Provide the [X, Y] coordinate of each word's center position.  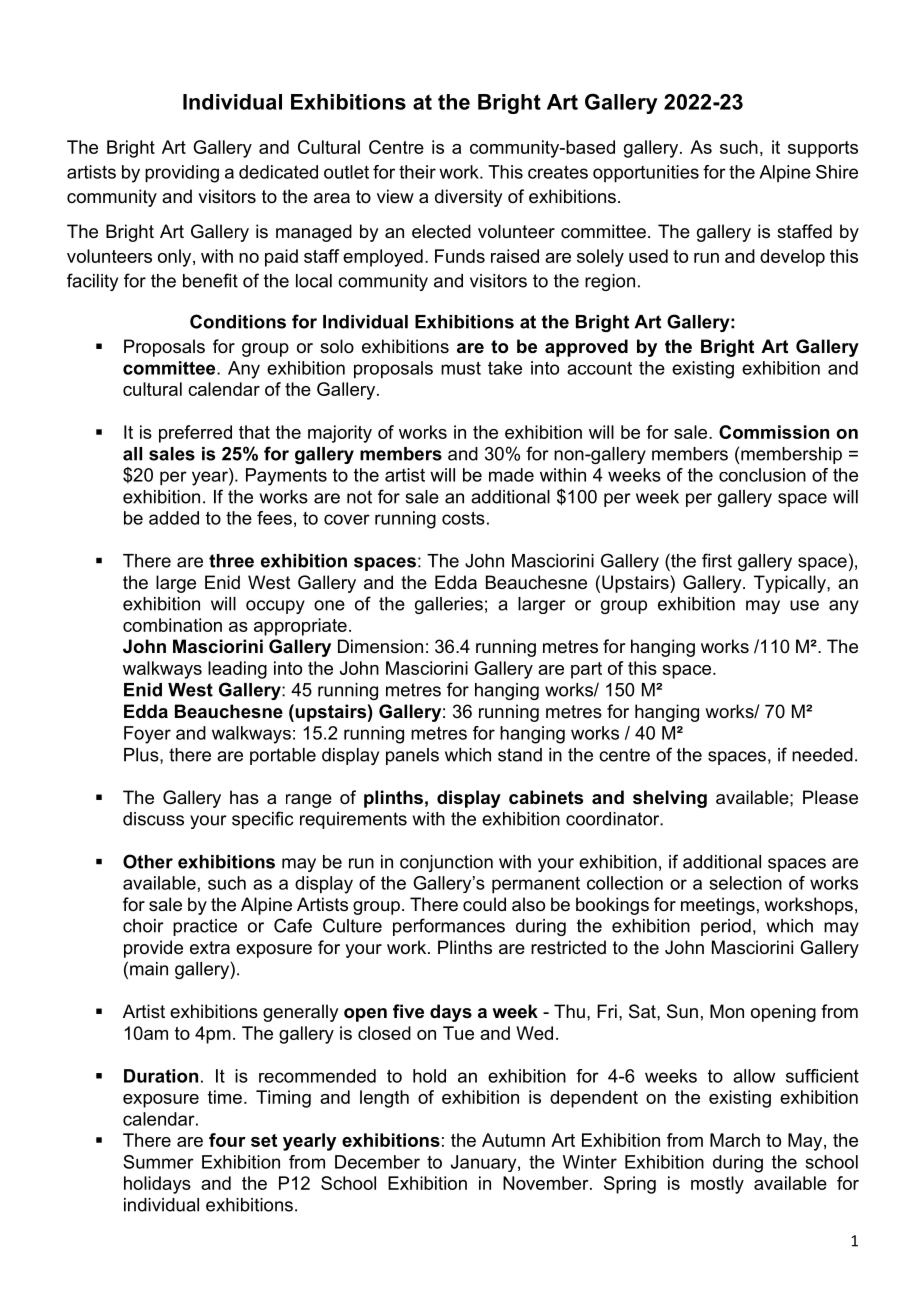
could [484, 904]
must [461, 368]
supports [823, 149]
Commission [774, 432]
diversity [468, 198]
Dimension [380, 646]
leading [237, 670]
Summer [158, 1162]
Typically [791, 584]
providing [182, 174]
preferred [195, 434]
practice [205, 927]
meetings [718, 906]
